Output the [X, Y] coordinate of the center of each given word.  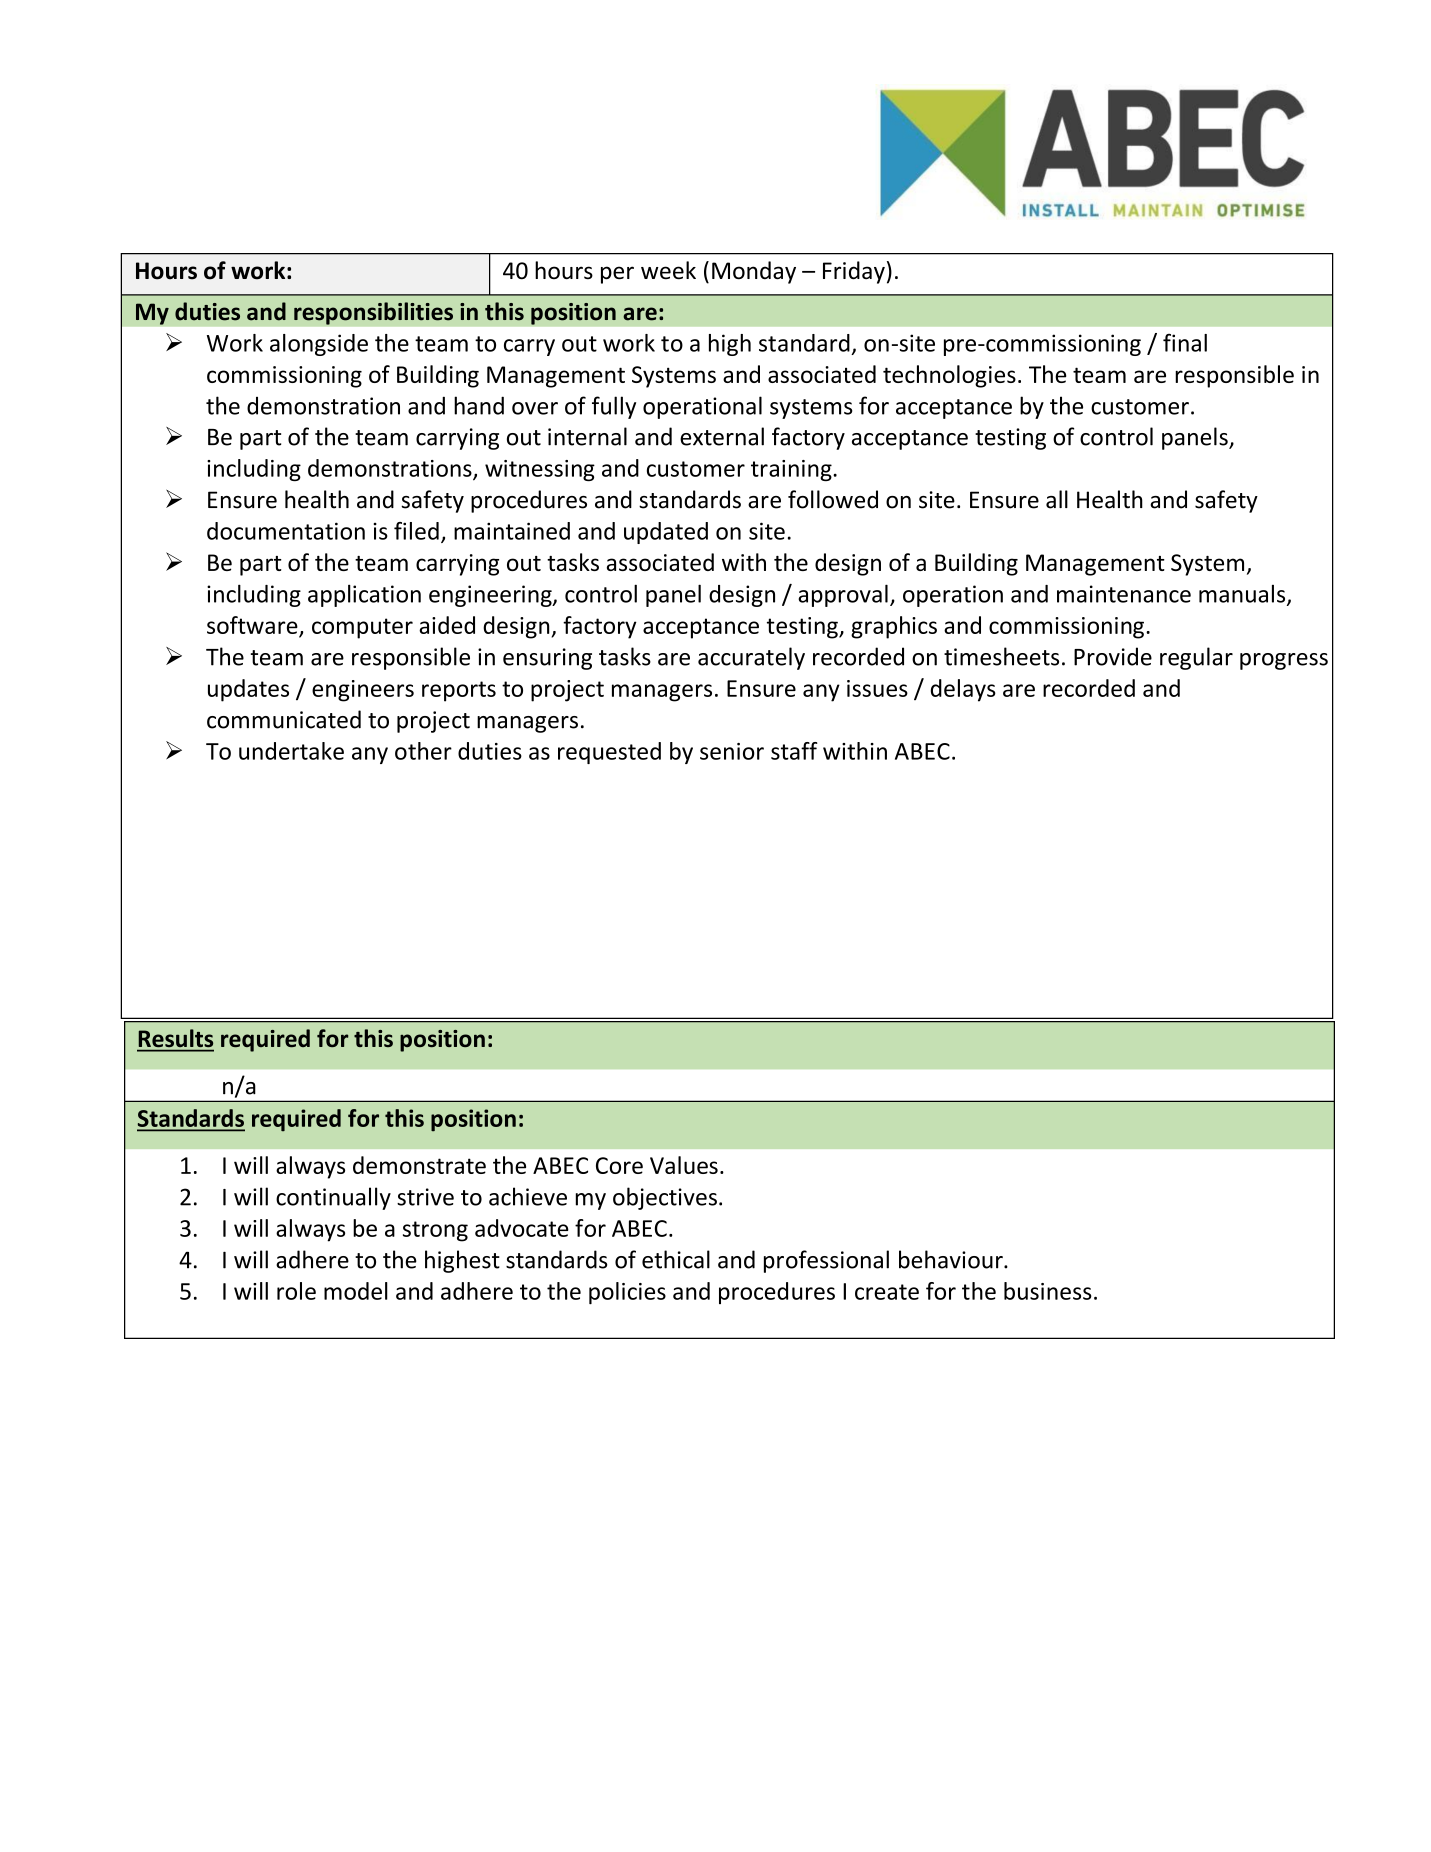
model [356, 1291]
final [1185, 343]
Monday [754, 272]
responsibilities [373, 313]
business [1048, 1291]
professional [826, 1261]
